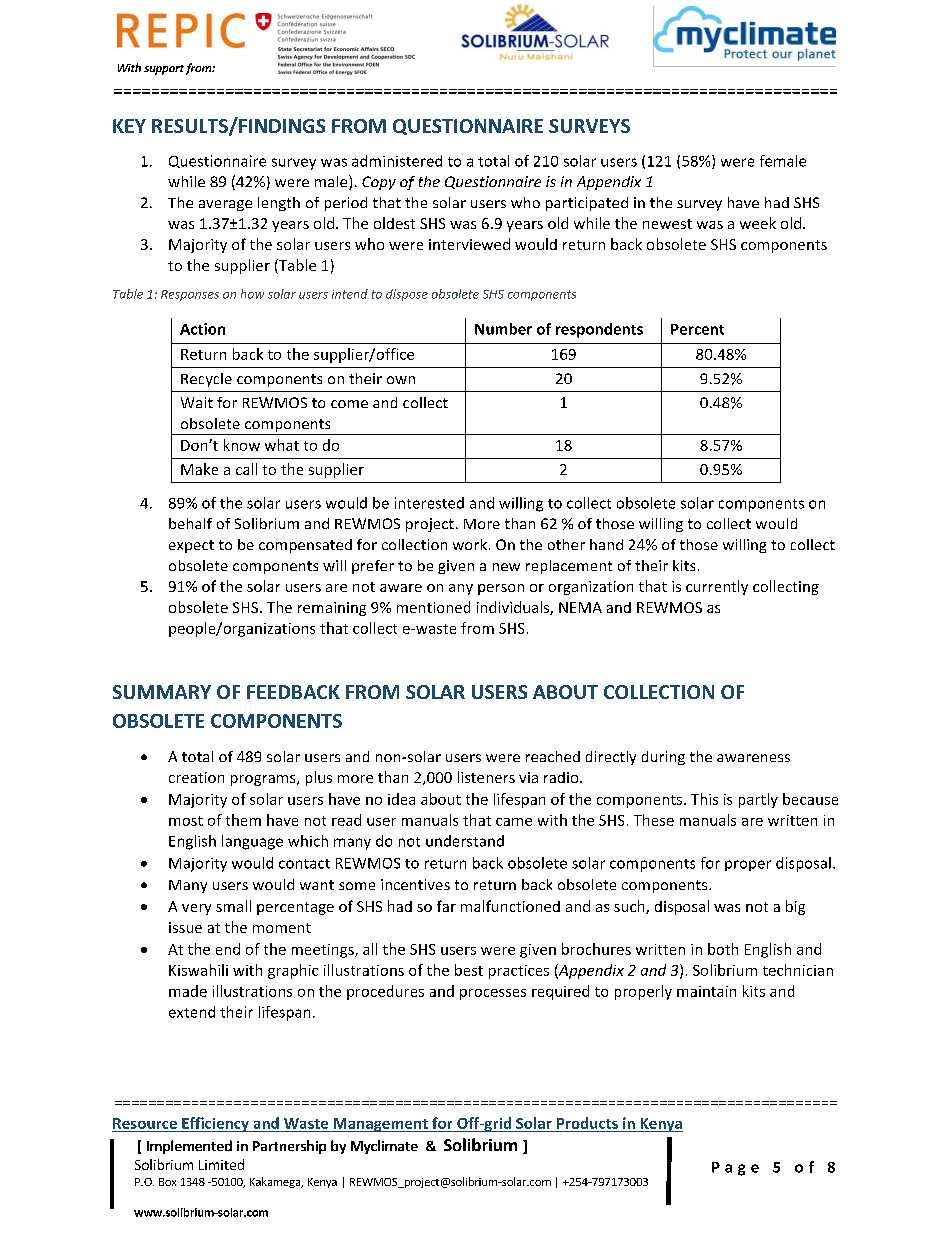  Describe the element at coordinates (164, 70) in the image. I see `support` at that location.
